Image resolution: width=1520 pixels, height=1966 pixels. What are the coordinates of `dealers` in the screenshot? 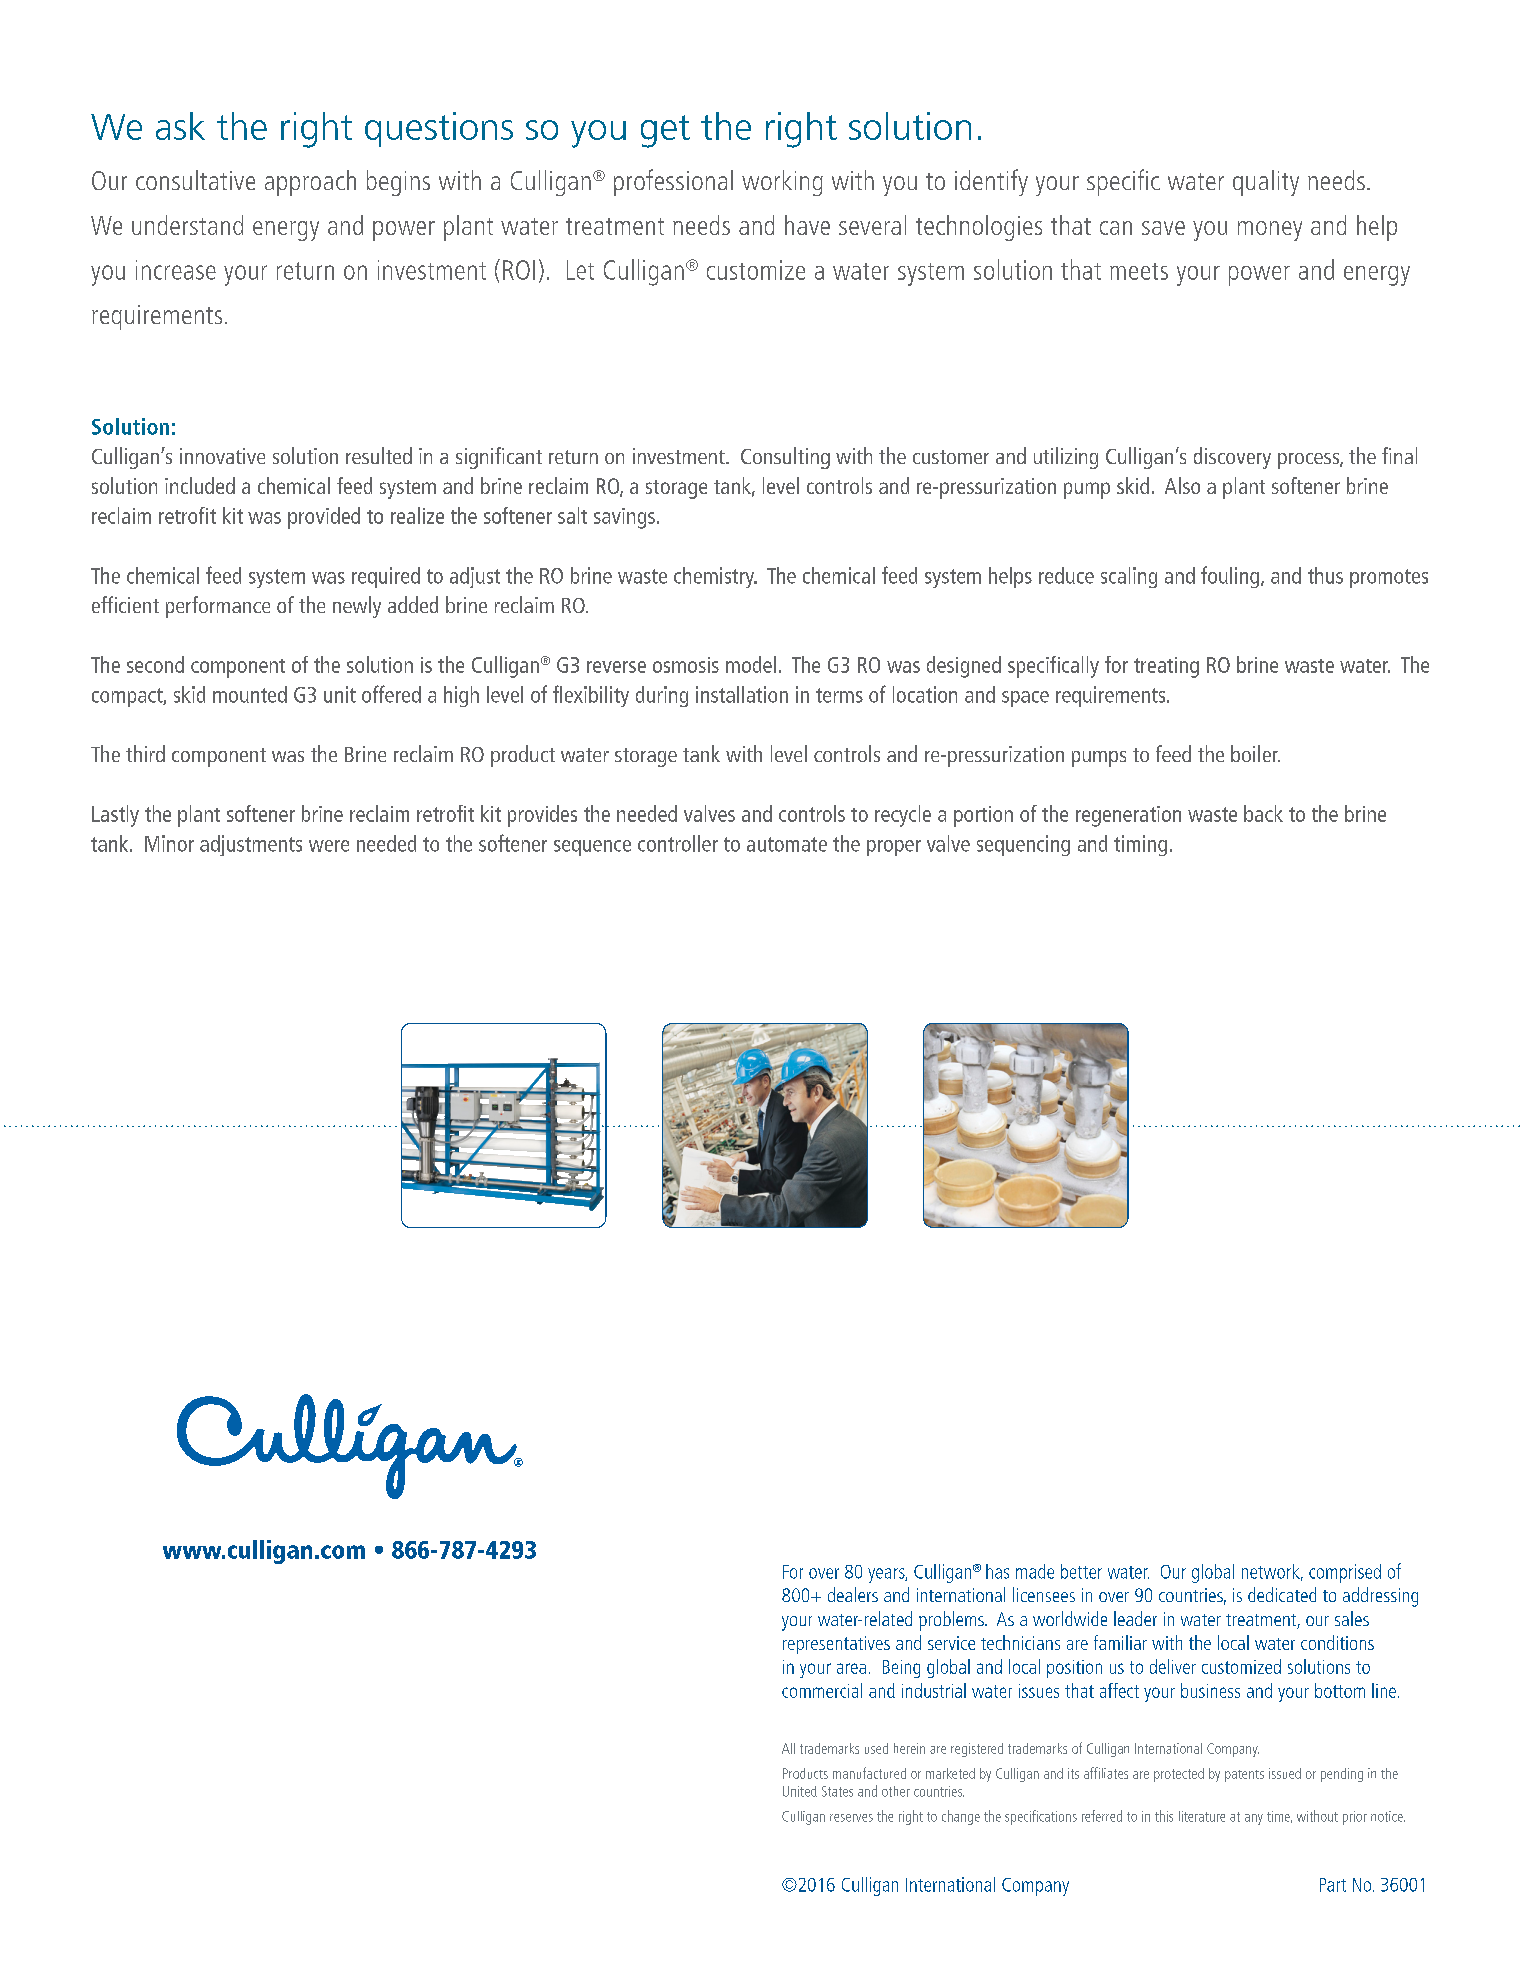 It's located at (853, 1594).
